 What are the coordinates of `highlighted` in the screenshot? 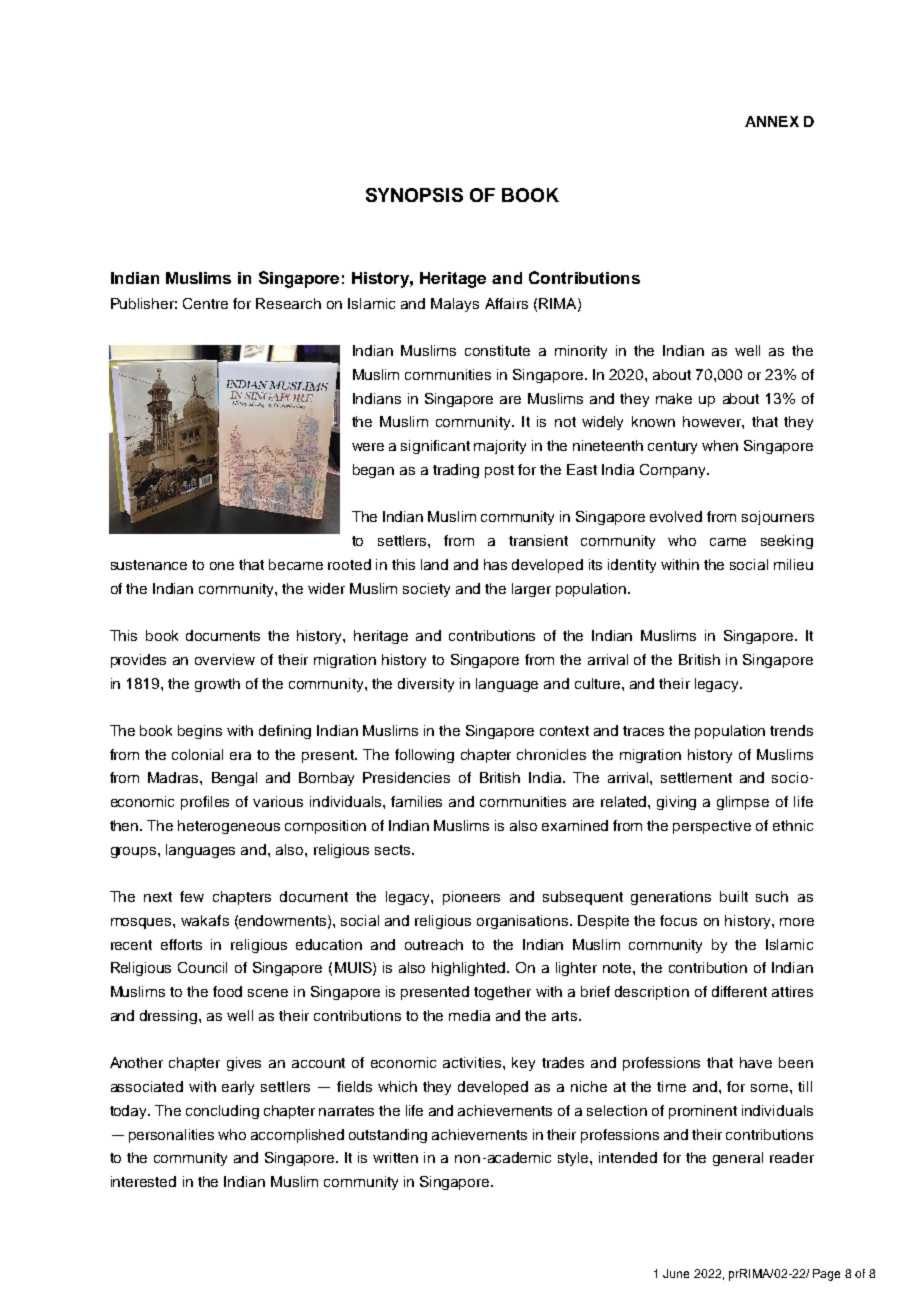 It's located at (470, 969).
